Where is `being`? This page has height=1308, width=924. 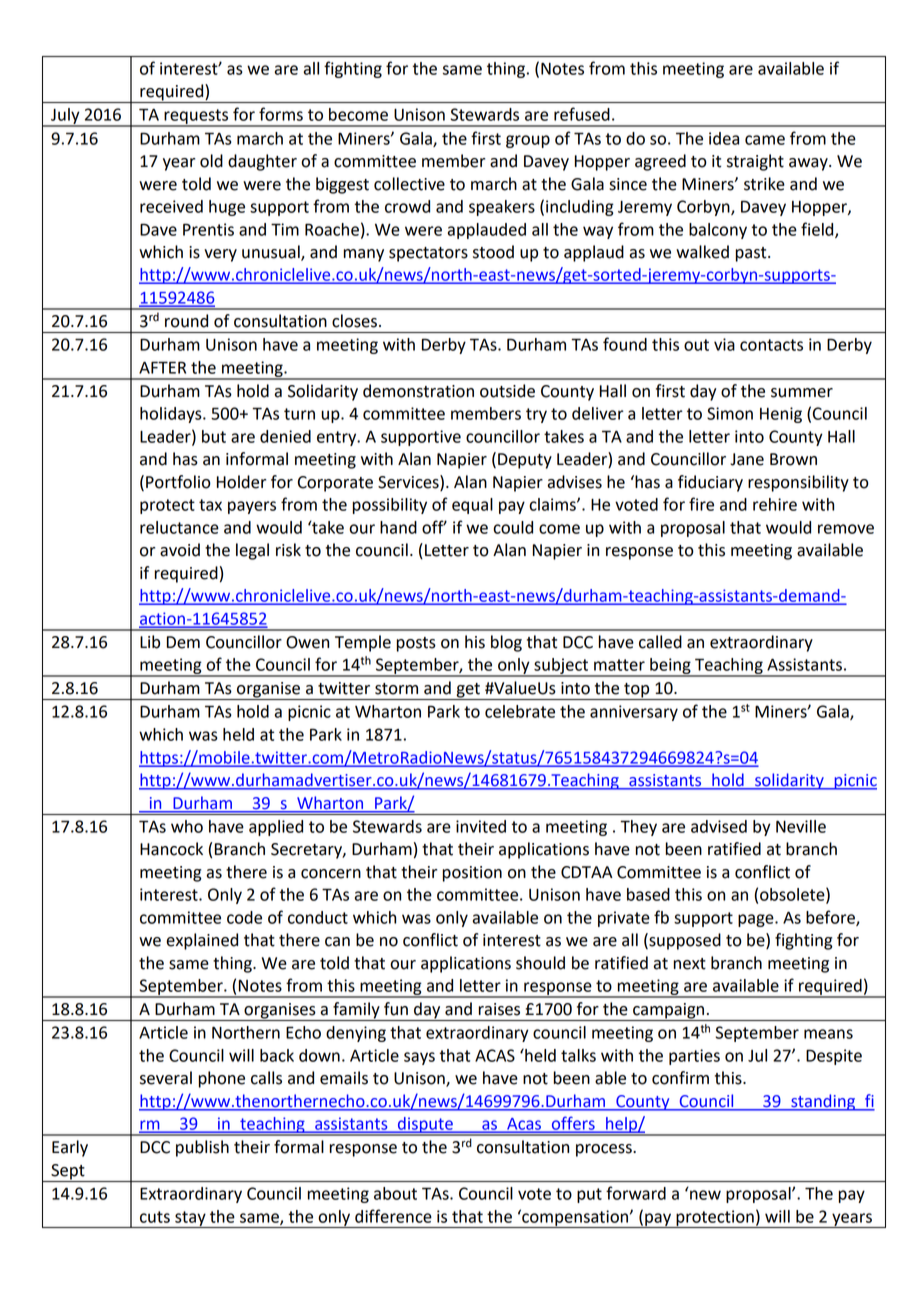
being is located at coordinates (670, 667).
